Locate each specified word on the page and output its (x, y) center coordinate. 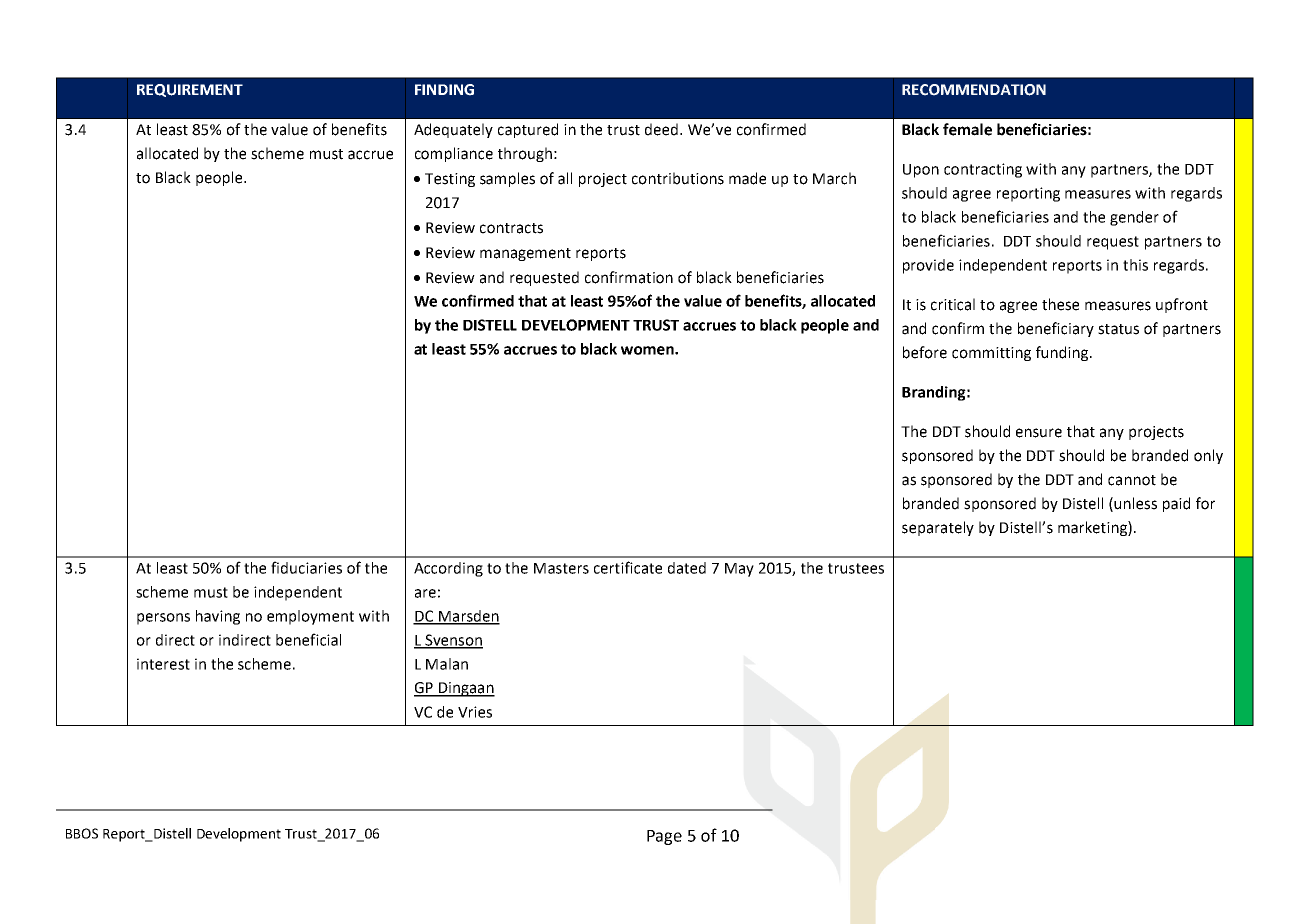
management (525, 254)
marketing (1093, 528)
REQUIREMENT (190, 90)
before (925, 352)
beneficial (308, 639)
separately (938, 528)
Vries (475, 712)
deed (663, 129)
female (967, 129)
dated (687, 568)
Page (664, 837)
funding (1063, 353)
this (1135, 265)
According (448, 569)
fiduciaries (306, 567)
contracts (511, 228)
